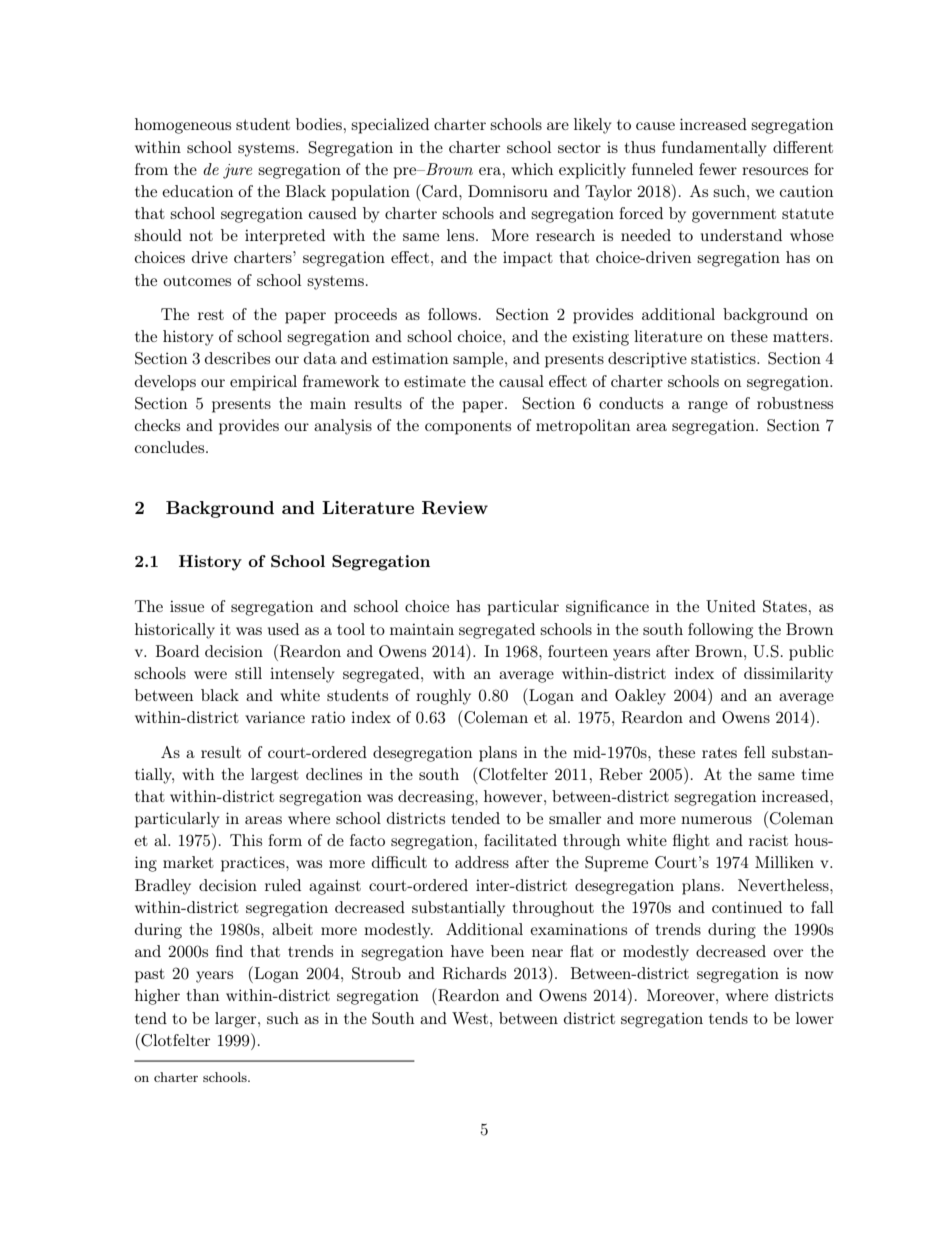 This image has height=1233, width=952. I want to click on now, so click(819, 975).
